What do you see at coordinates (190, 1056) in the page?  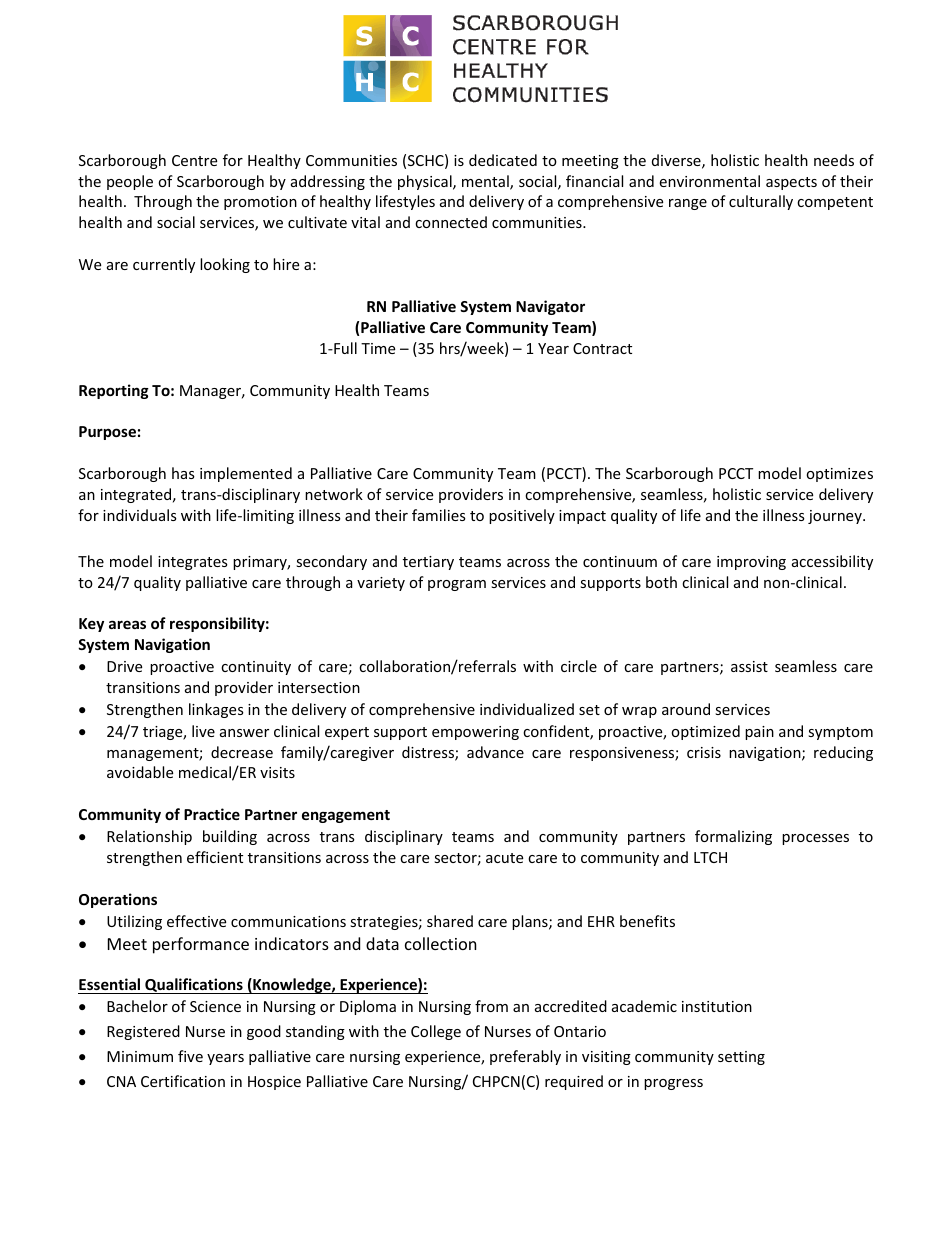 I see `five` at bounding box center [190, 1056].
